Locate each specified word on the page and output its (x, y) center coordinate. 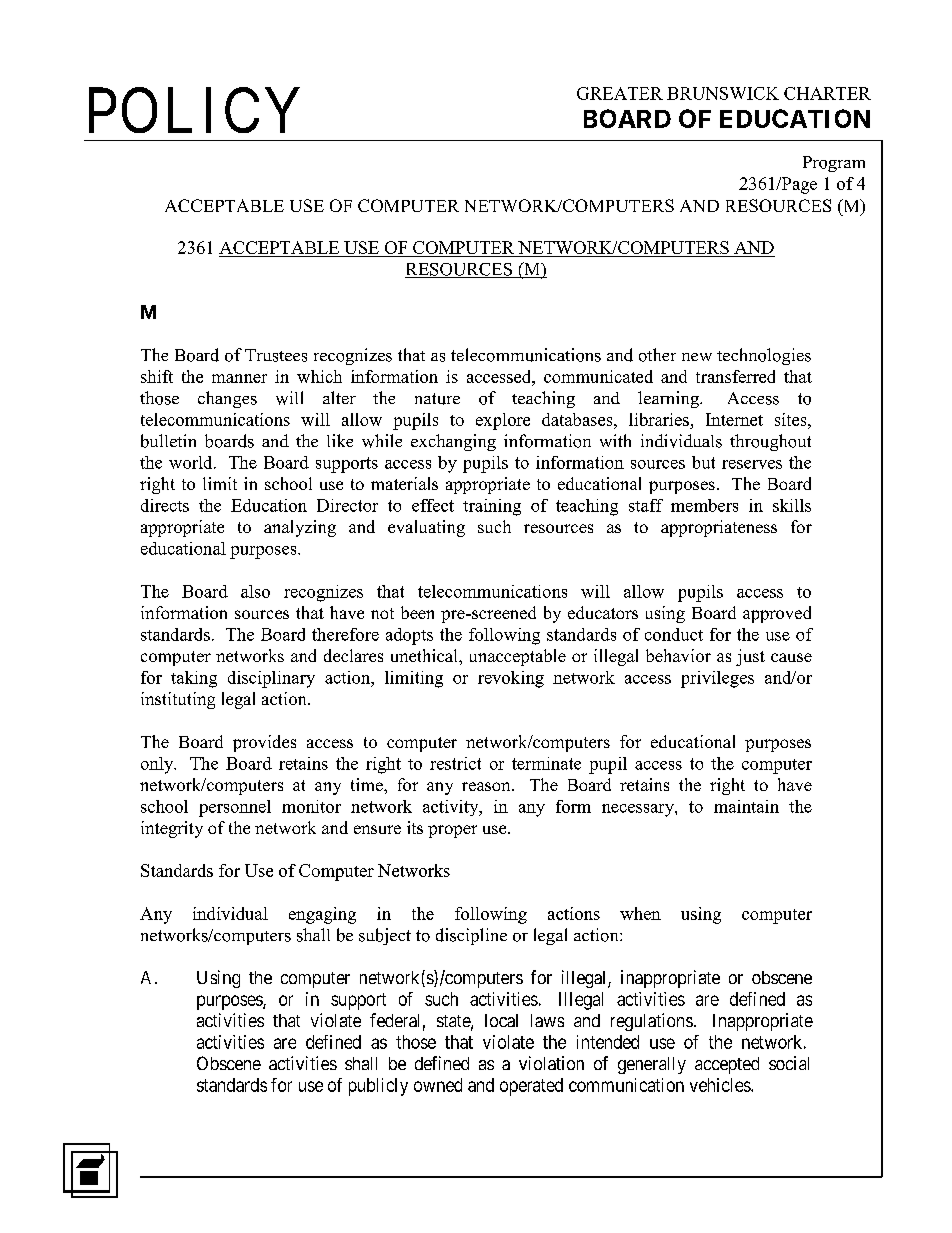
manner (239, 378)
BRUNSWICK (723, 93)
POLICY (194, 110)
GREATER (620, 93)
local (501, 1020)
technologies (764, 356)
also (255, 591)
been (417, 612)
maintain (746, 806)
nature (437, 399)
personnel (235, 808)
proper (452, 831)
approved (777, 614)
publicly (378, 1087)
